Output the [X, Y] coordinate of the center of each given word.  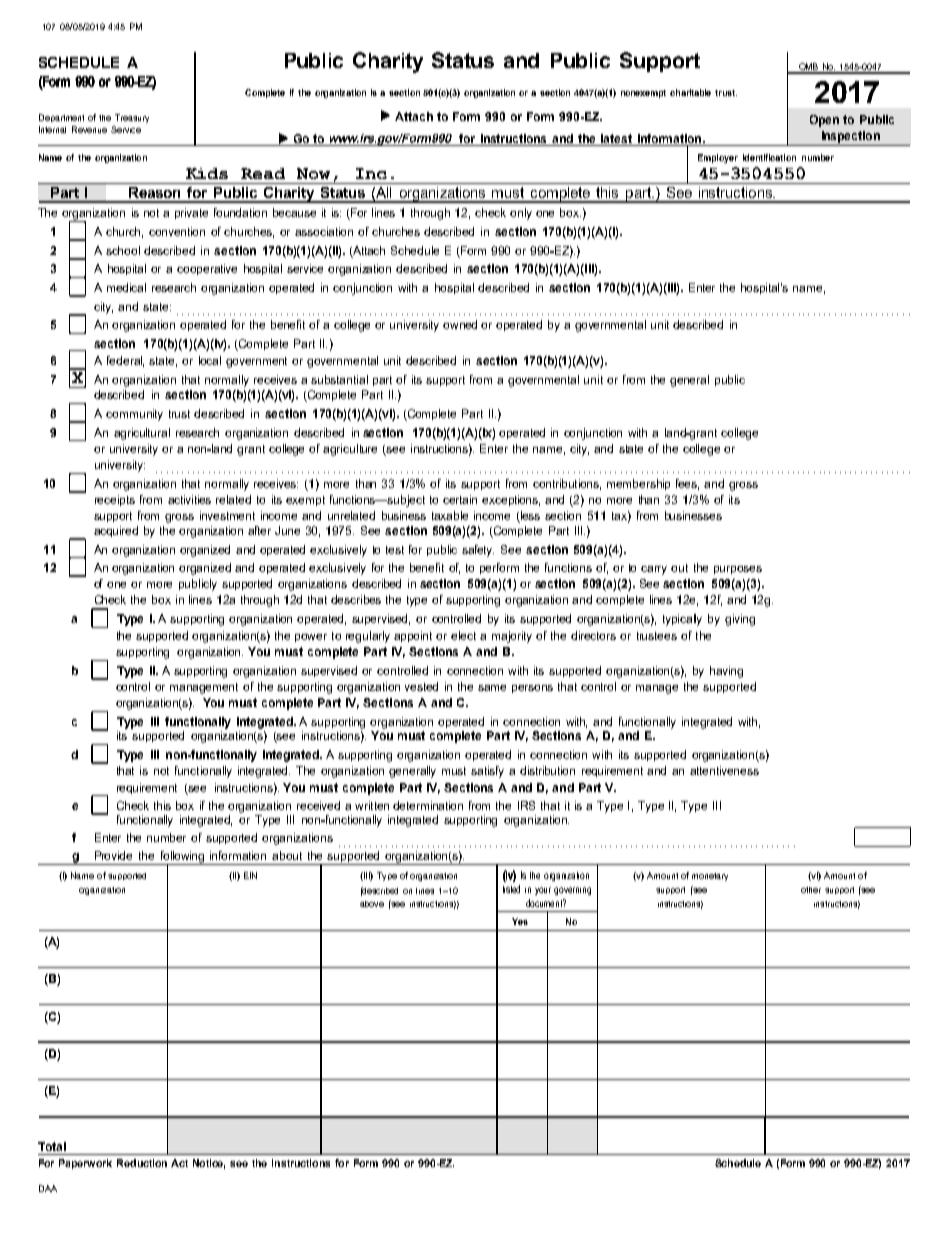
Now [313, 173]
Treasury [132, 118]
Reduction [142, 1163]
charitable [690, 92]
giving [740, 620]
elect [463, 635]
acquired [116, 531]
